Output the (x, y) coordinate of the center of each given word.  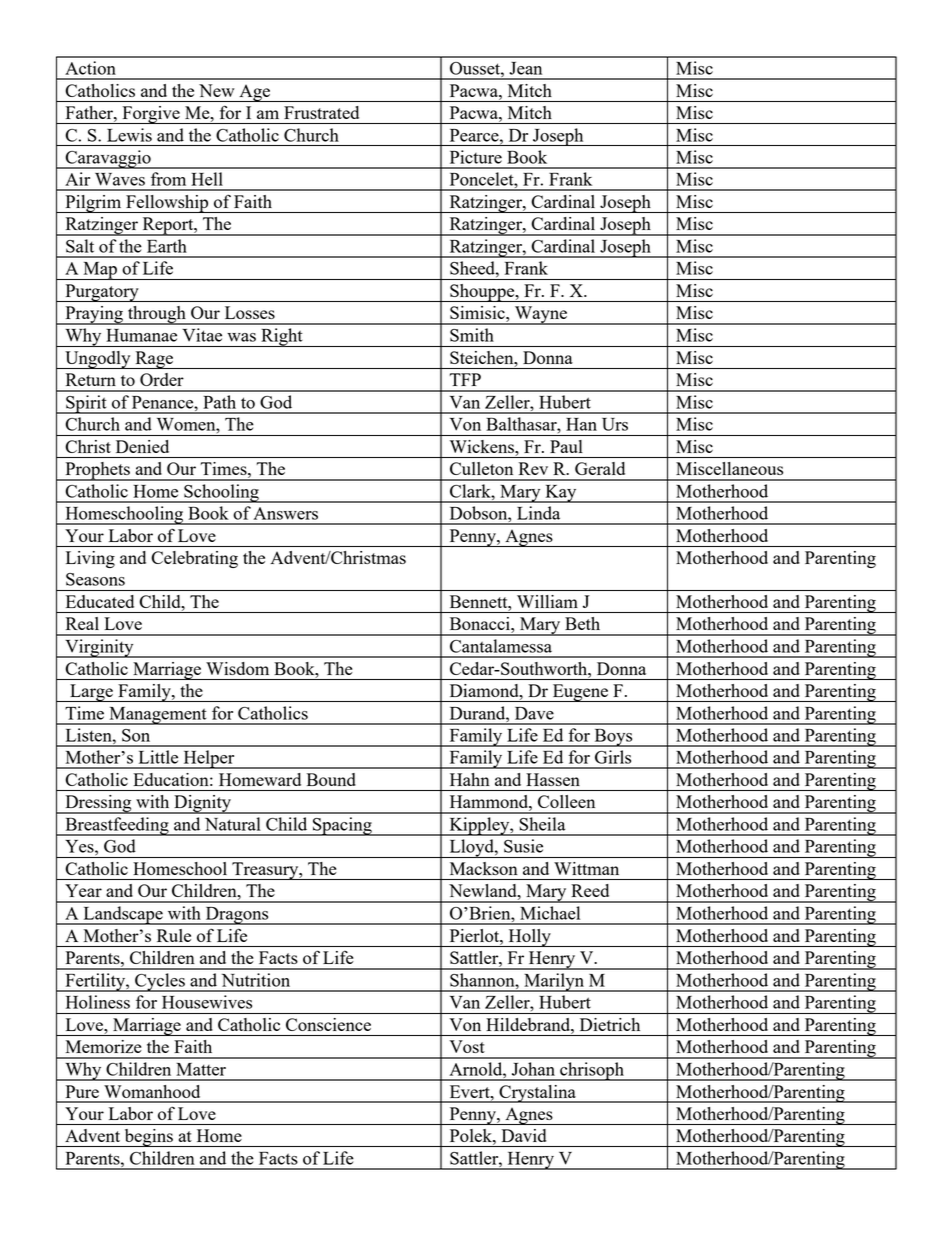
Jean (525, 68)
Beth (582, 623)
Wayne (540, 315)
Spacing (342, 826)
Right (282, 337)
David (524, 1135)
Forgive (151, 115)
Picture (476, 157)
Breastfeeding (117, 826)
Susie (523, 846)
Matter (201, 1069)
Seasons (95, 579)
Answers (285, 513)
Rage (154, 360)
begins (148, 1138)
